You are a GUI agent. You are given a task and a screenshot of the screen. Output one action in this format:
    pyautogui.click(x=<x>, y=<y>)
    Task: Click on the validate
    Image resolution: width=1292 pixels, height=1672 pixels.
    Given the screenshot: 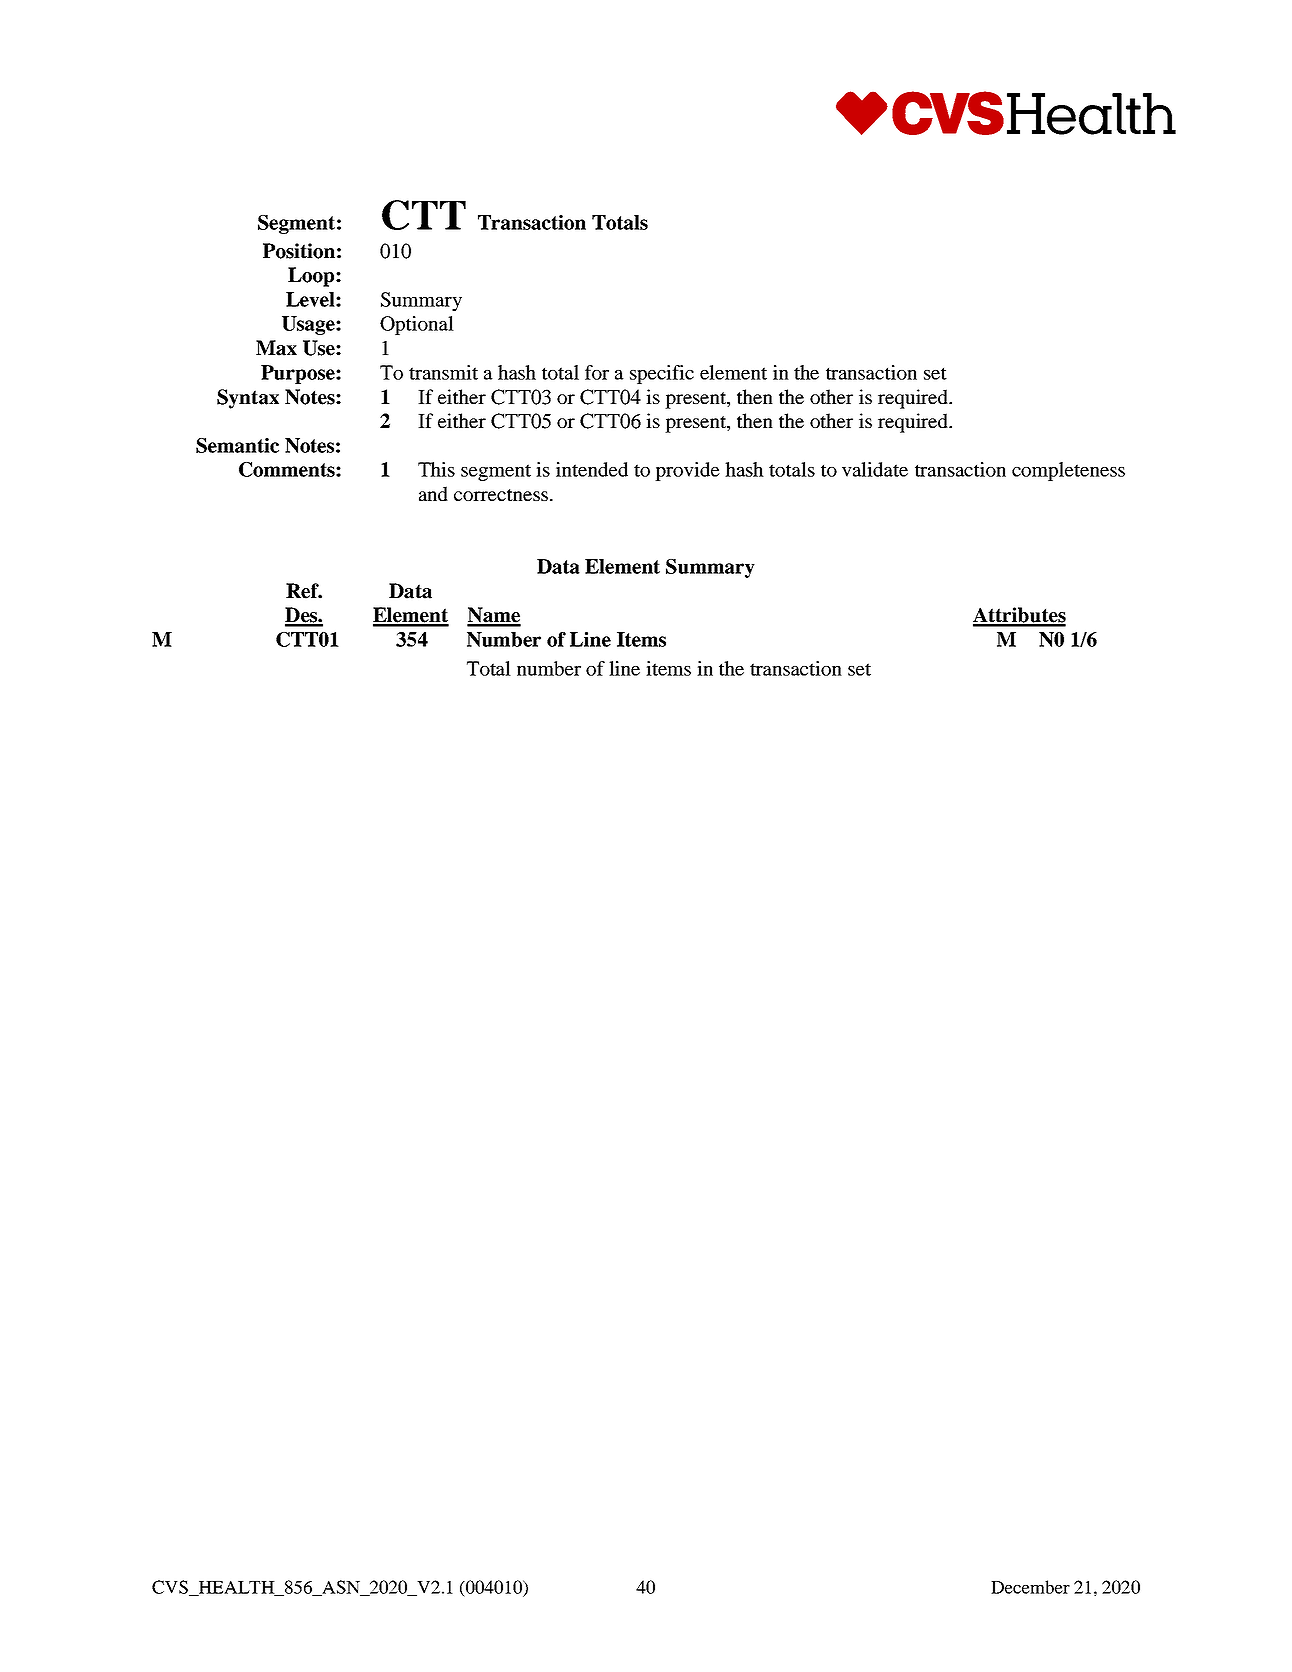 What is the action you would take?
    pyautogui.click(x=875, y=469)
